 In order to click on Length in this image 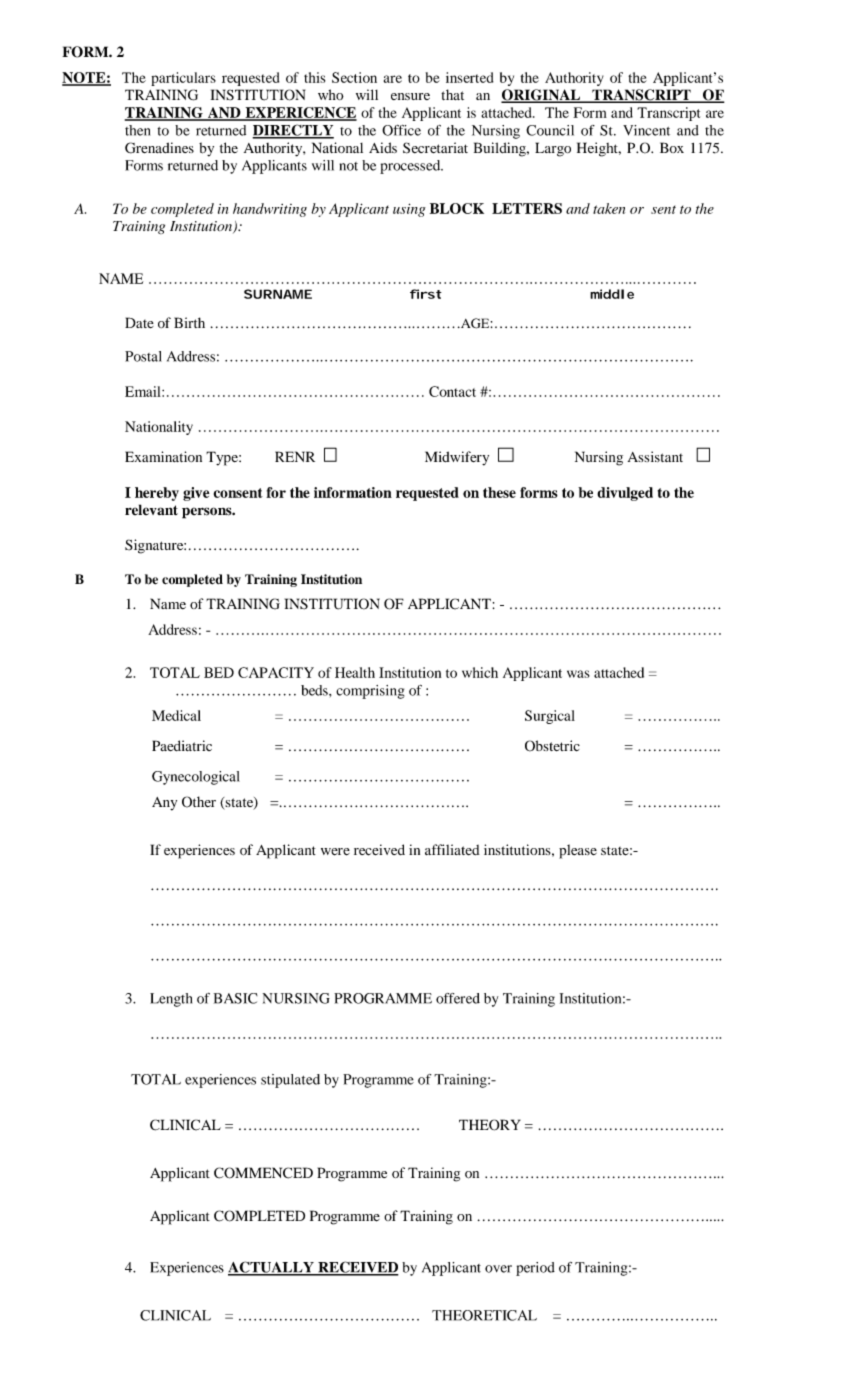, I will do `click(171, 1000)`.
